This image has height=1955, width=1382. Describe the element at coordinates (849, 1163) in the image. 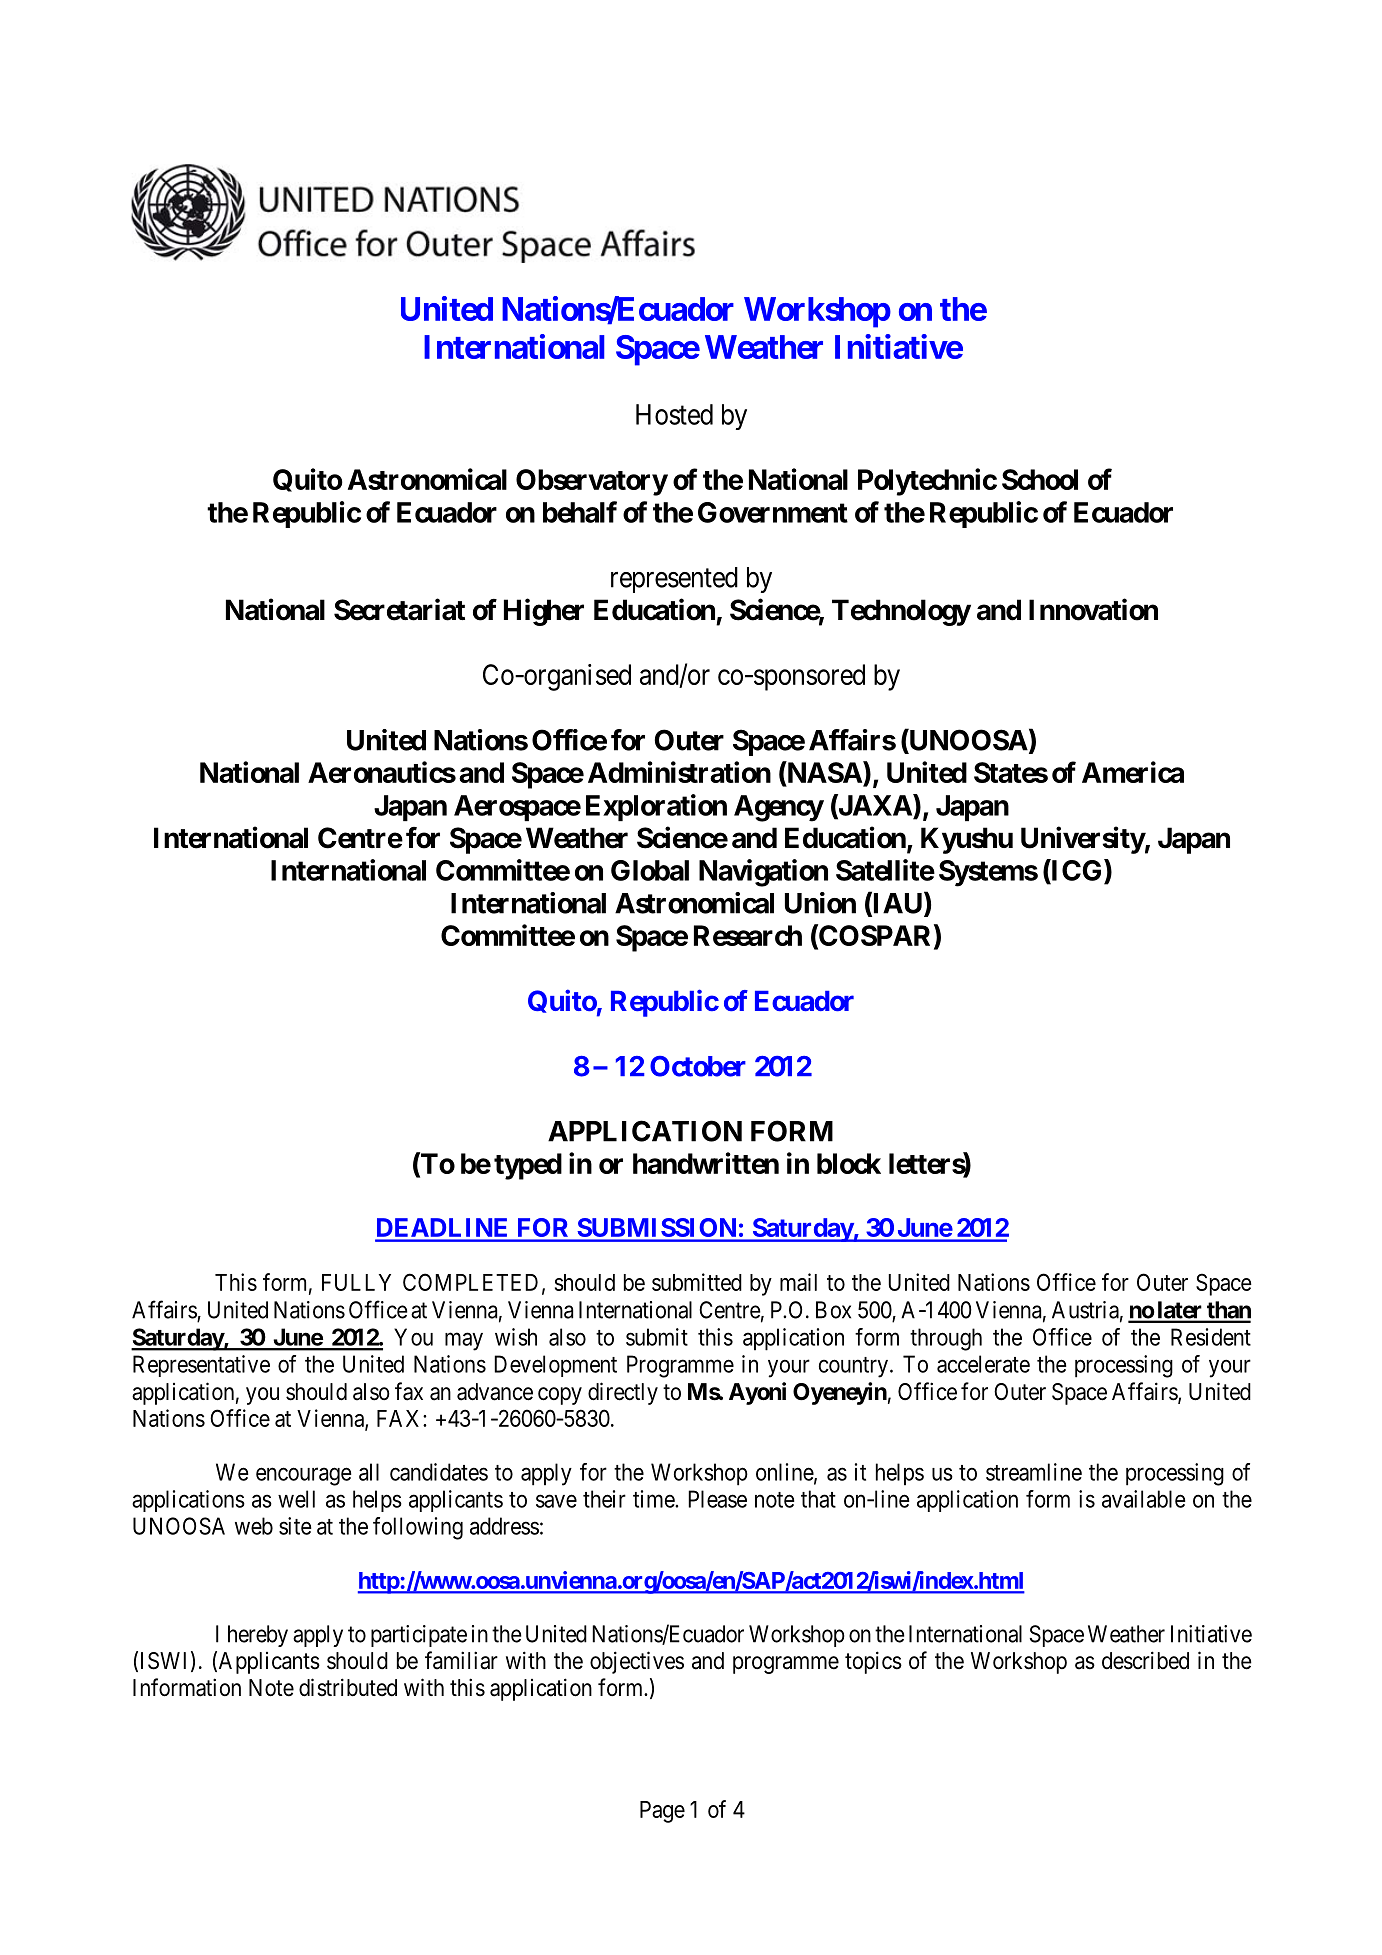

I see `block` at that location.
